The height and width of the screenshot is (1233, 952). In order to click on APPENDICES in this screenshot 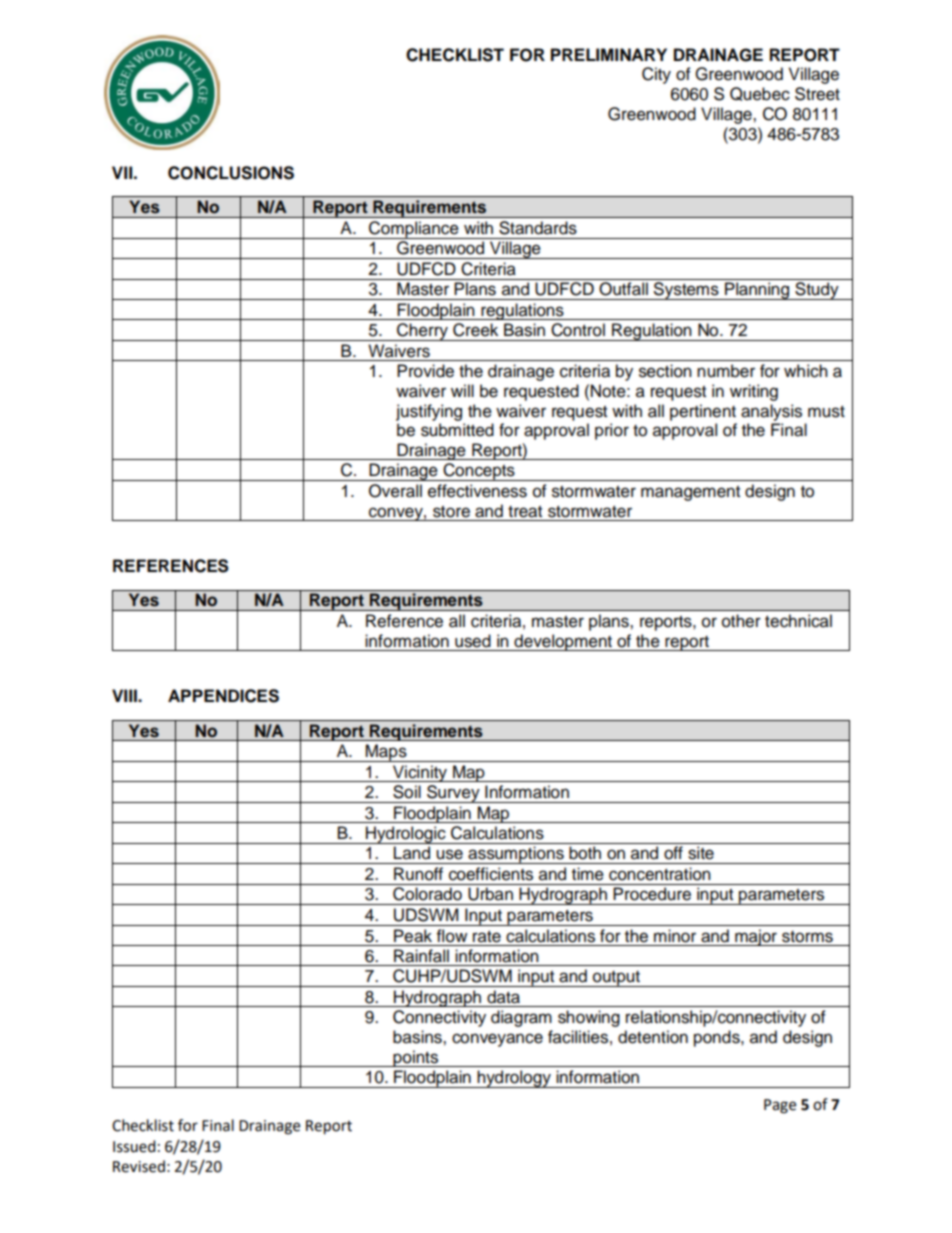, I will do `click(223, 696)`.
